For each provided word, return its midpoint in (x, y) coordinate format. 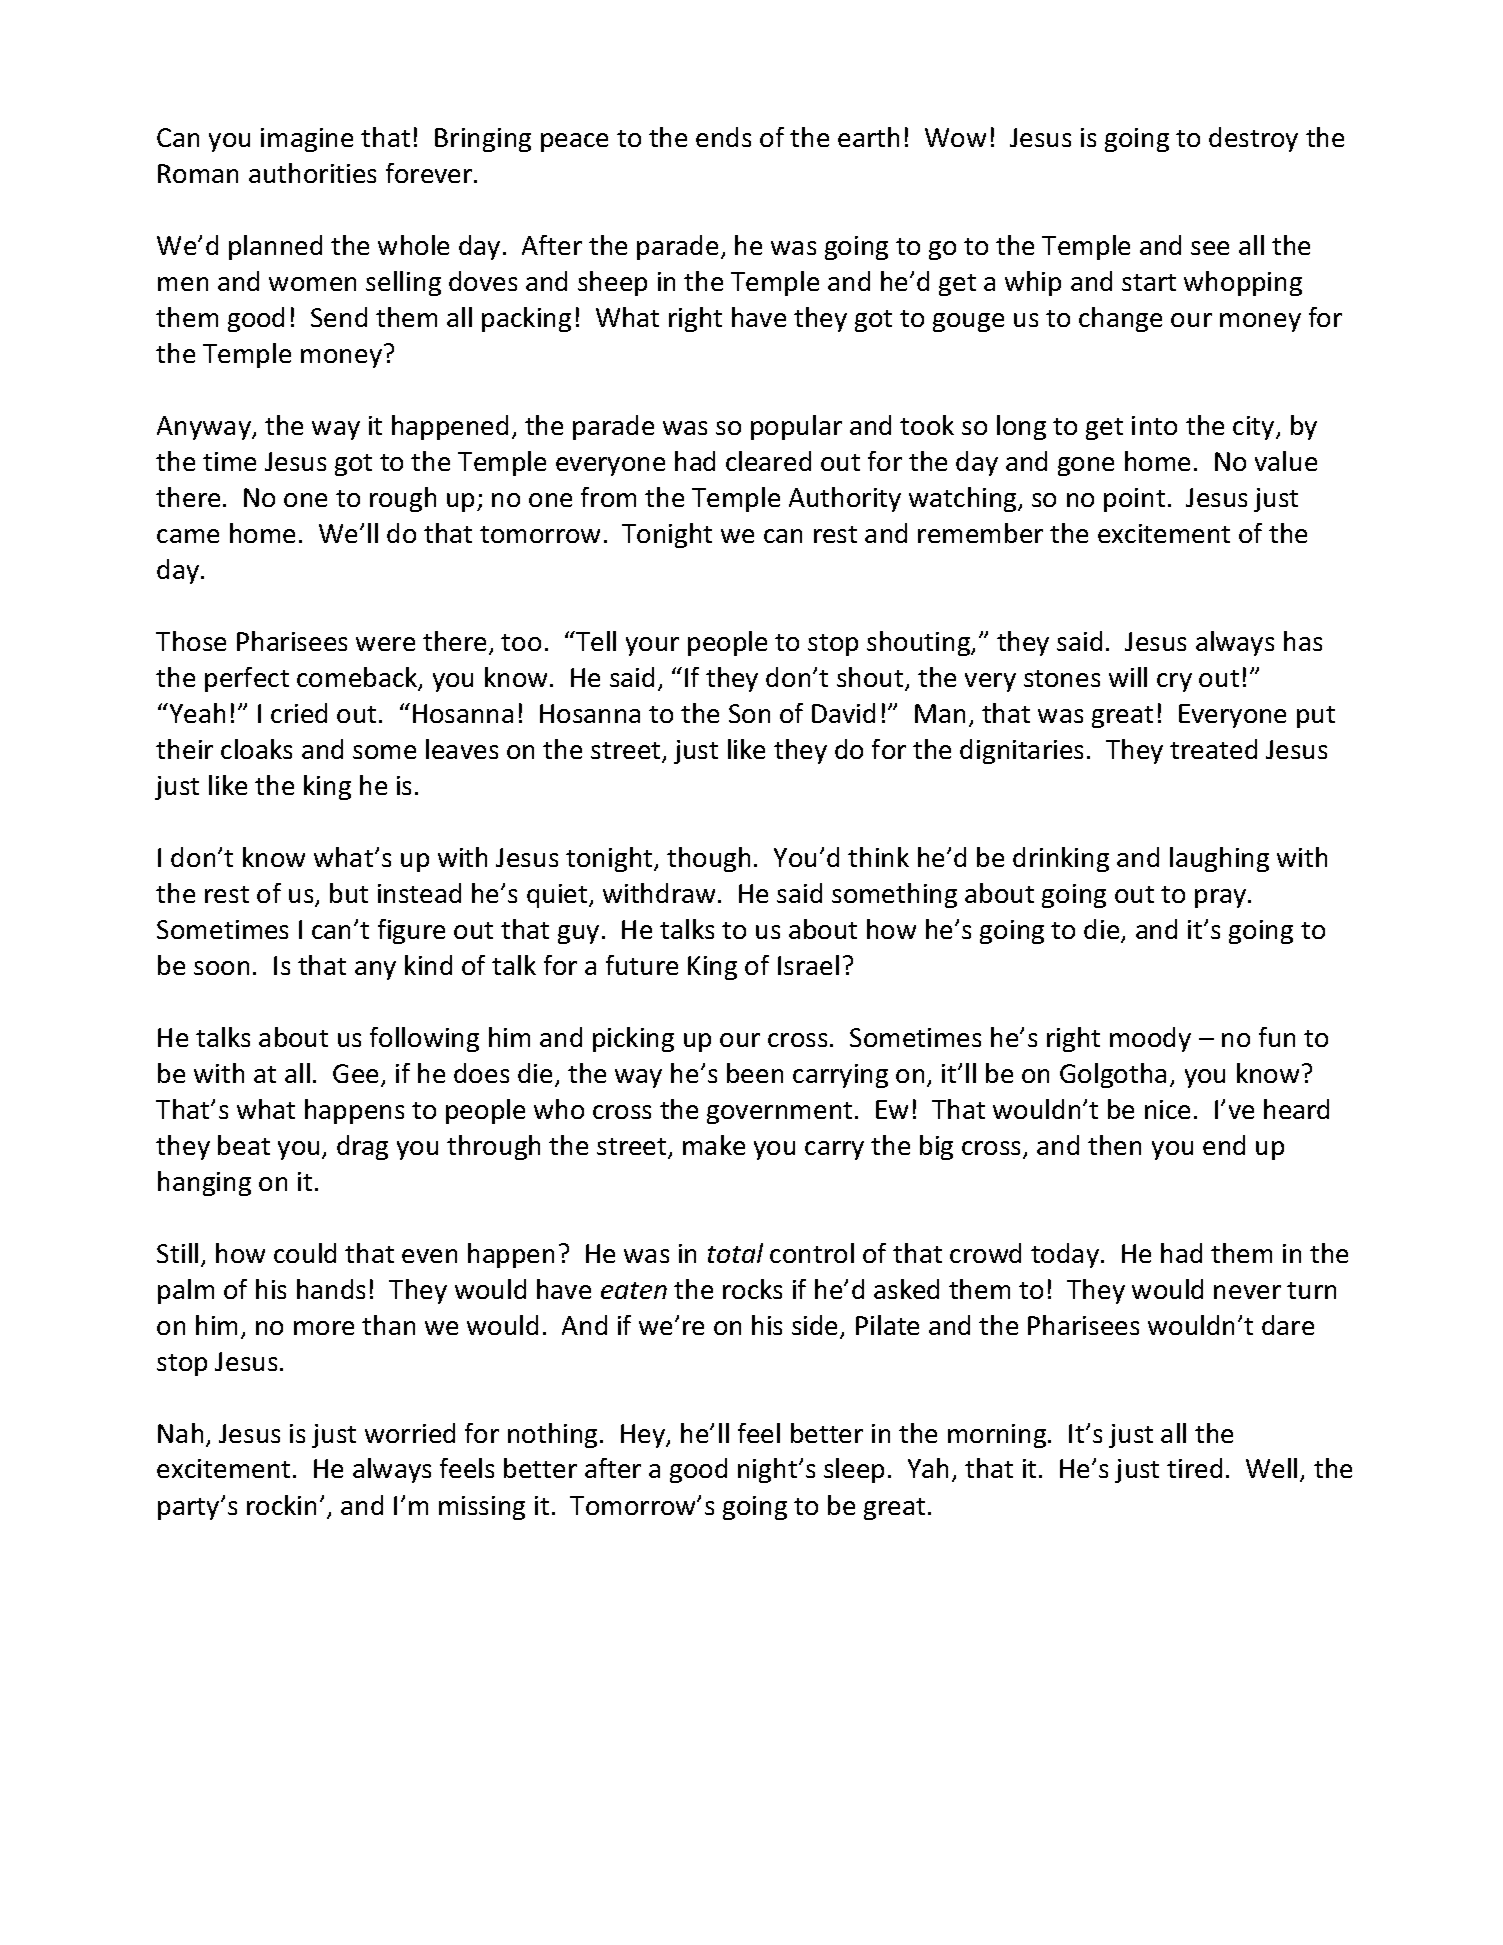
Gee (357, 1075)
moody (1150, 1039)
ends (723, 137)
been (755, 1073)
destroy (1253, 139)
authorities (312, 173)
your (652, 646)
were (385, 644)
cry (1174, 682)
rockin (281, 1505)
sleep (854, 1470)
